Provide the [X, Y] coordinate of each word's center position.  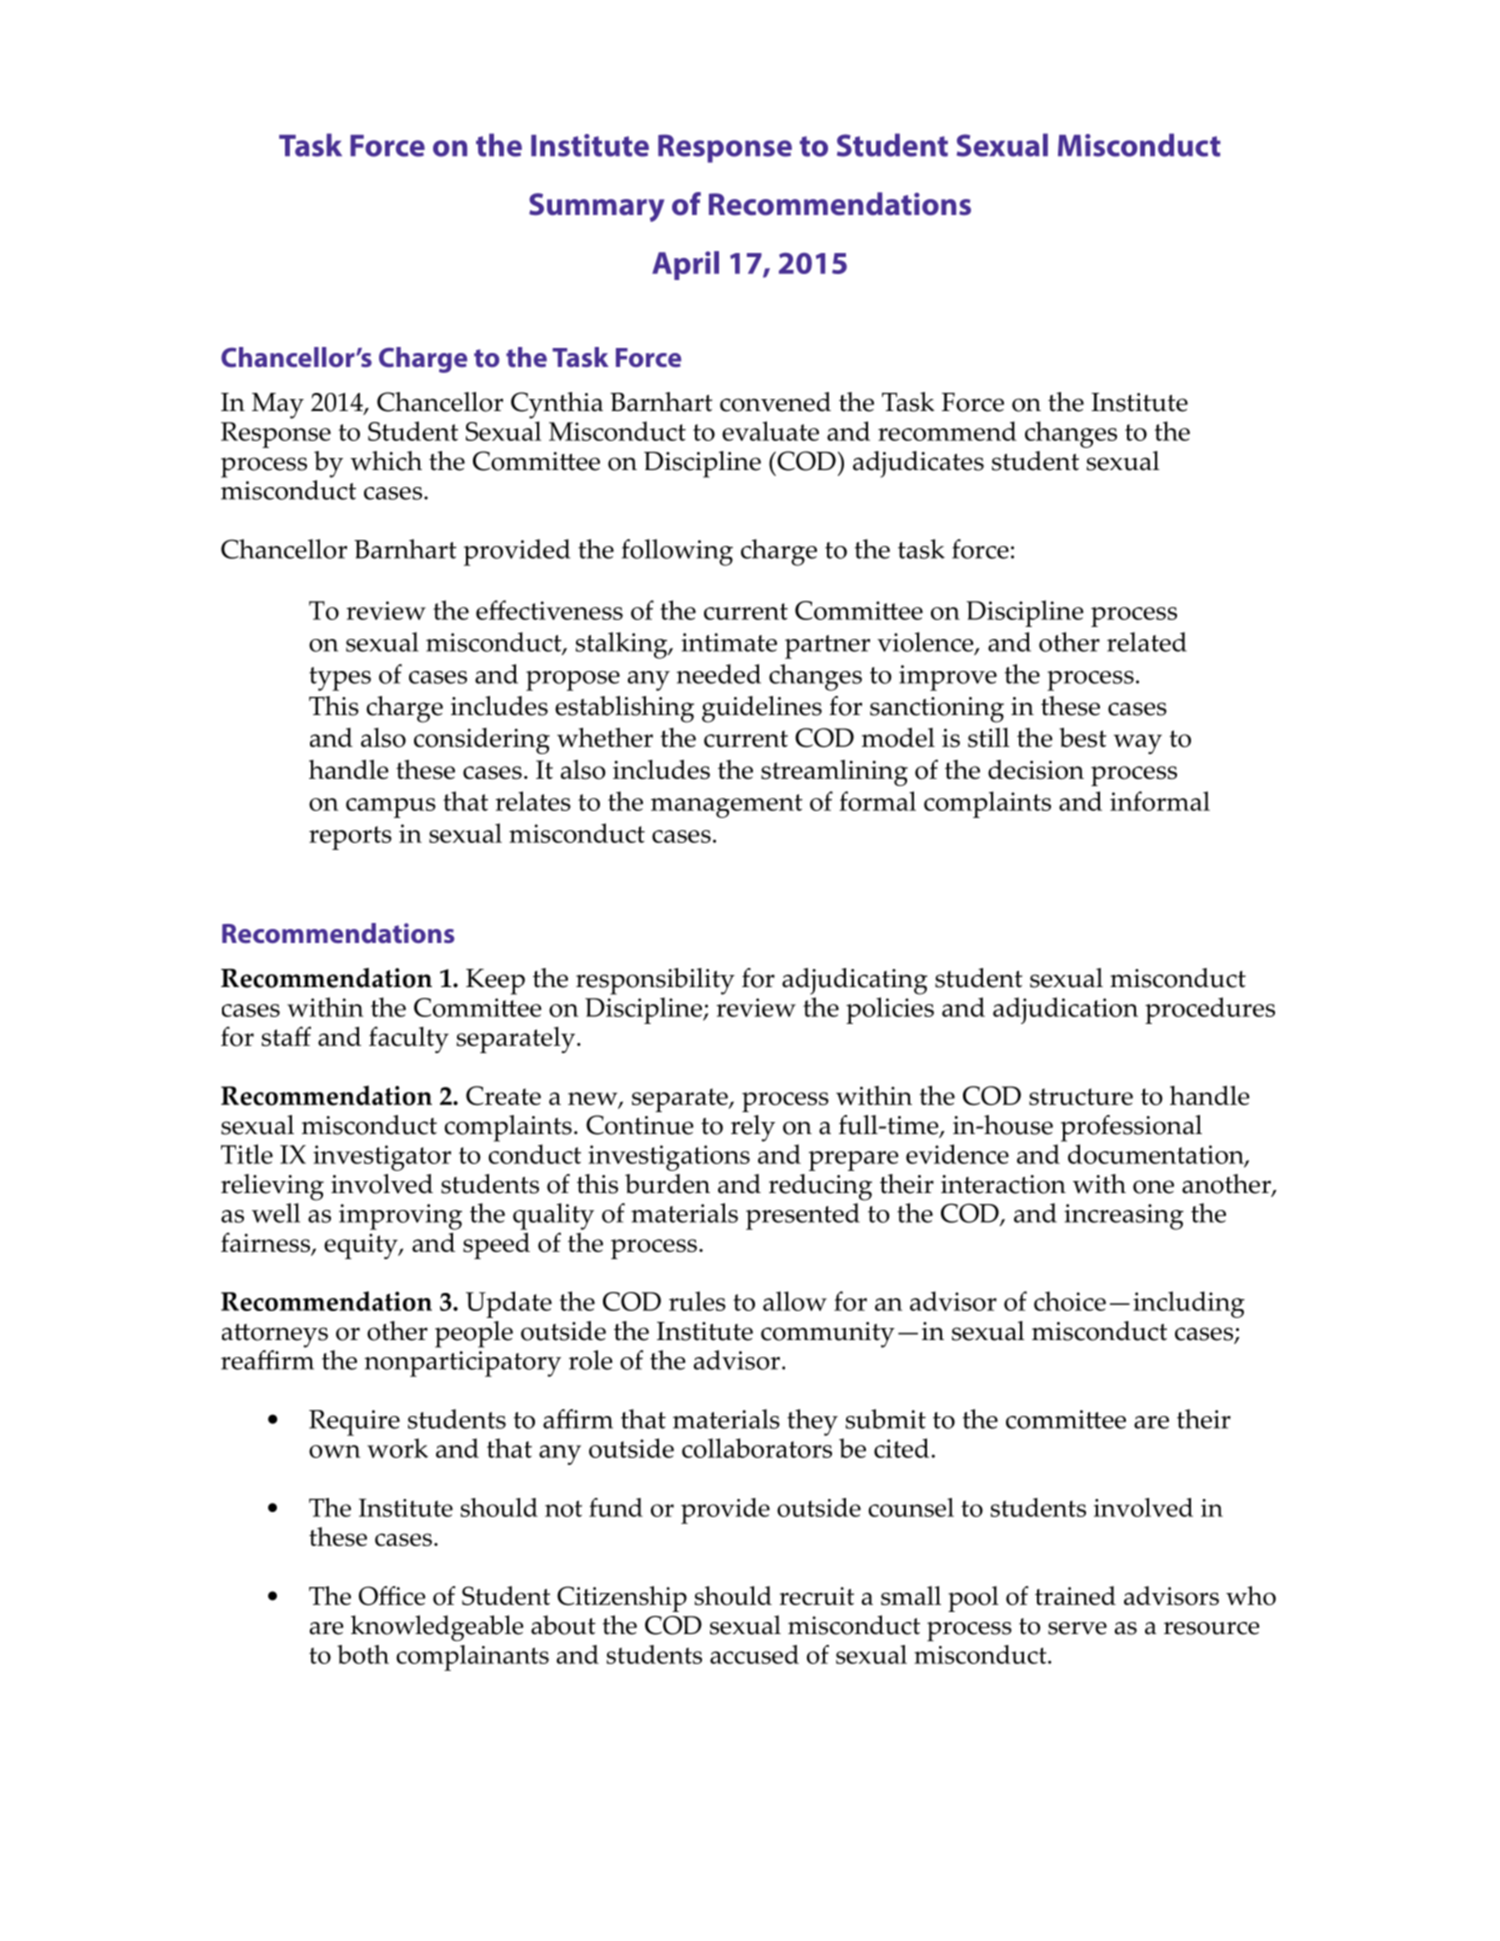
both [363, 1654]
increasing [1124, 1217]
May [278, 406]
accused [754, 1654]
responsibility [655, 981]
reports [350, 838]
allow [795, 1301]
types [340, 679]
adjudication [1065, 1010]
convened [775, 402]
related [1147, 642]
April [685, 265]
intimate [729, 642]
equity [362, 1246]
